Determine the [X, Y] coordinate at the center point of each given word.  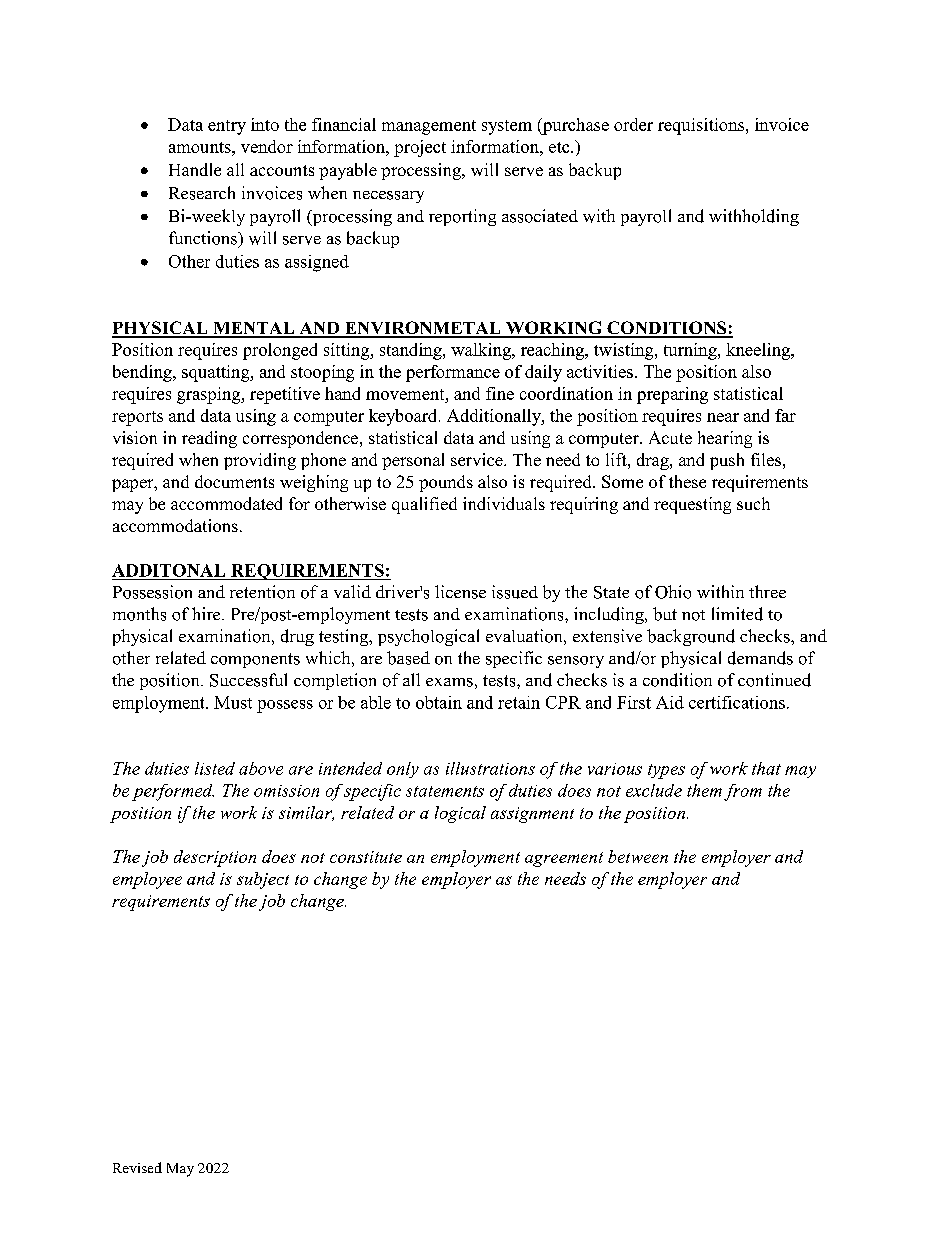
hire [207, 613]
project [420, 148]
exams [449, 682]
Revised [137, 1167]
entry [227, 127]
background [691, 637]
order [633, 124]
